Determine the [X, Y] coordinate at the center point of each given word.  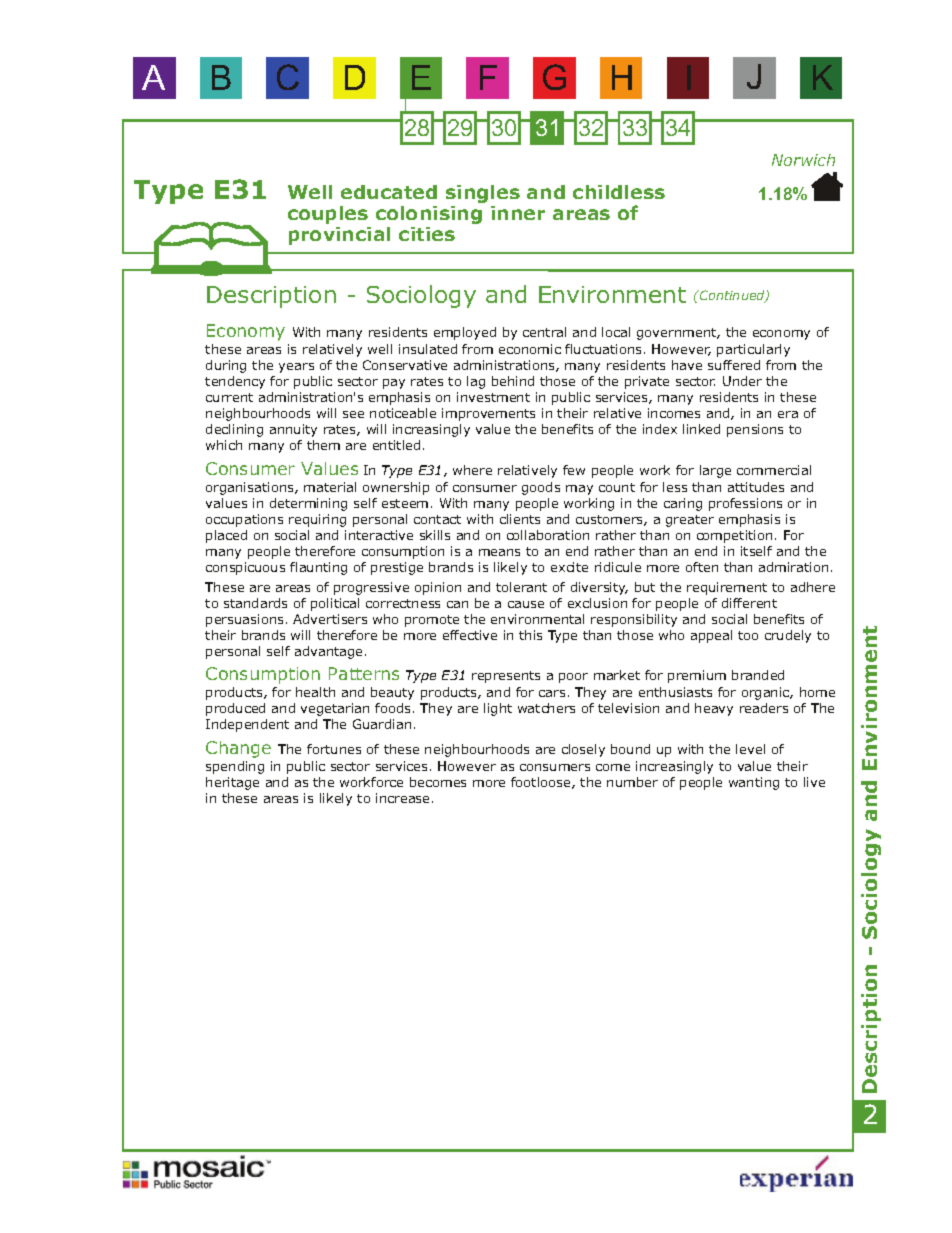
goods [541, 488]
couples [328, 215]
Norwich [803, 160]
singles [483, 194]
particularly [753, 350]
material [330, 487]
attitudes [756, 487]
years [296, 368]
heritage [232, 783]
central [544, 332]
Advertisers [330, 619]
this [530, 635]
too [748, 635]
